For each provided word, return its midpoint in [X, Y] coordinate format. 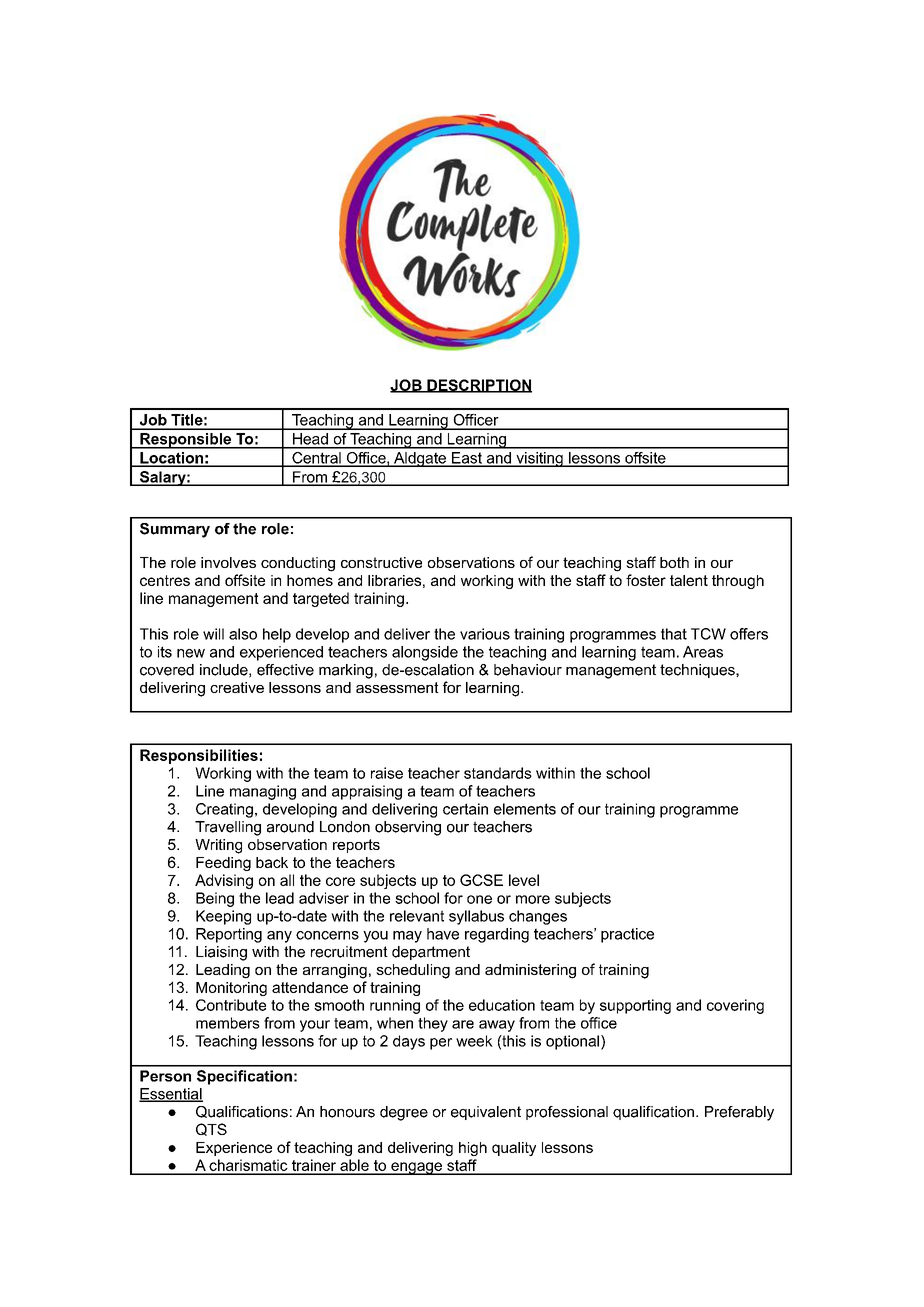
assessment [397, 687]
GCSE [481, 880]
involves [228, 562]
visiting [539, 459]
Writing [218, 846]
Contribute [231, 1005]
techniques [698, 671]
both [674, 562]
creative [237, 687]
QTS [211, 1129]
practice [627, 935]
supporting [635, 1006]
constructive [381, 562]
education [502, 1005]
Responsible [186, 441]
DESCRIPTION [478, 386]
